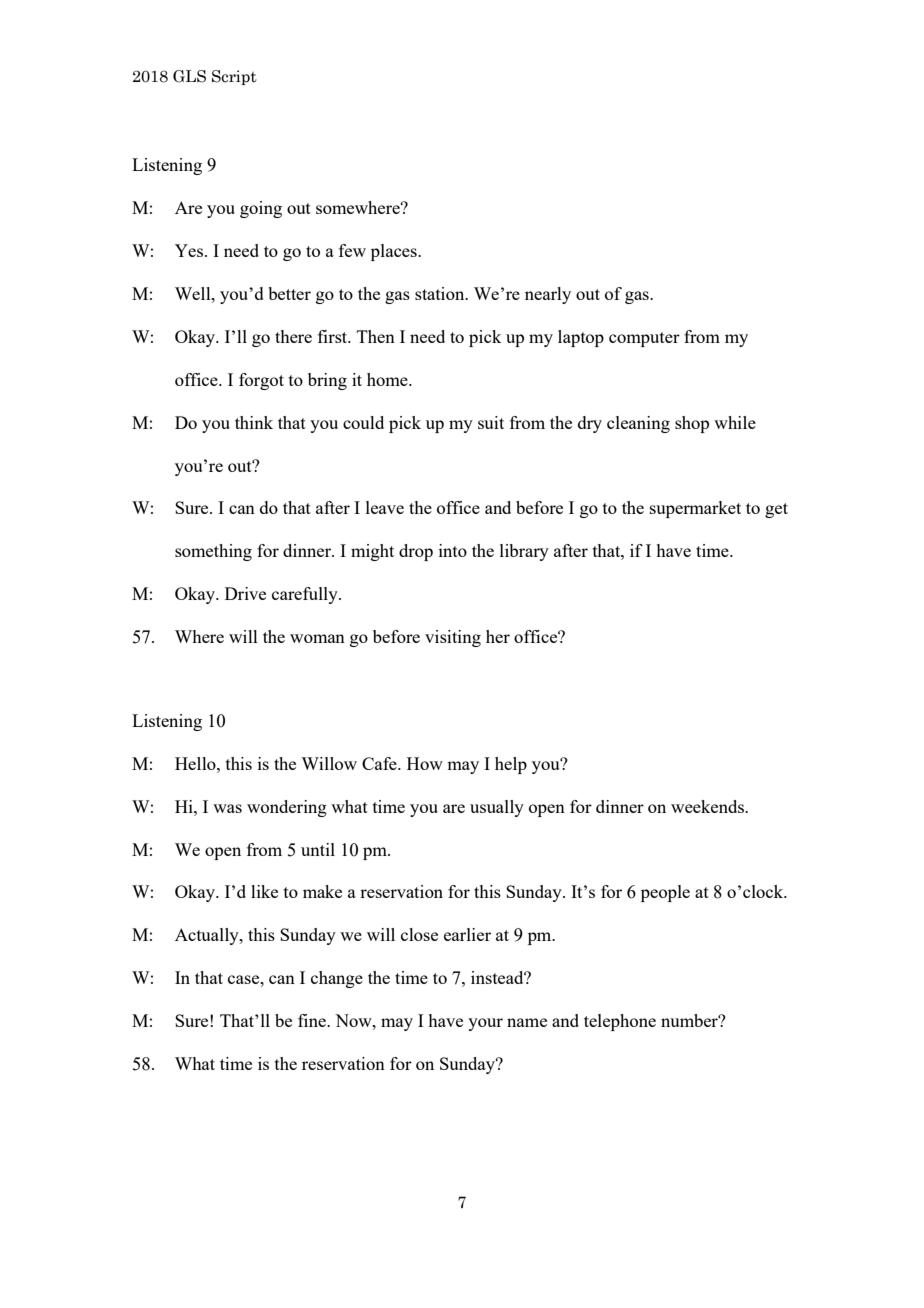  What do you see at coordinates (289, 293) in the image?
I see `better` at bounding box center [289, 293].
